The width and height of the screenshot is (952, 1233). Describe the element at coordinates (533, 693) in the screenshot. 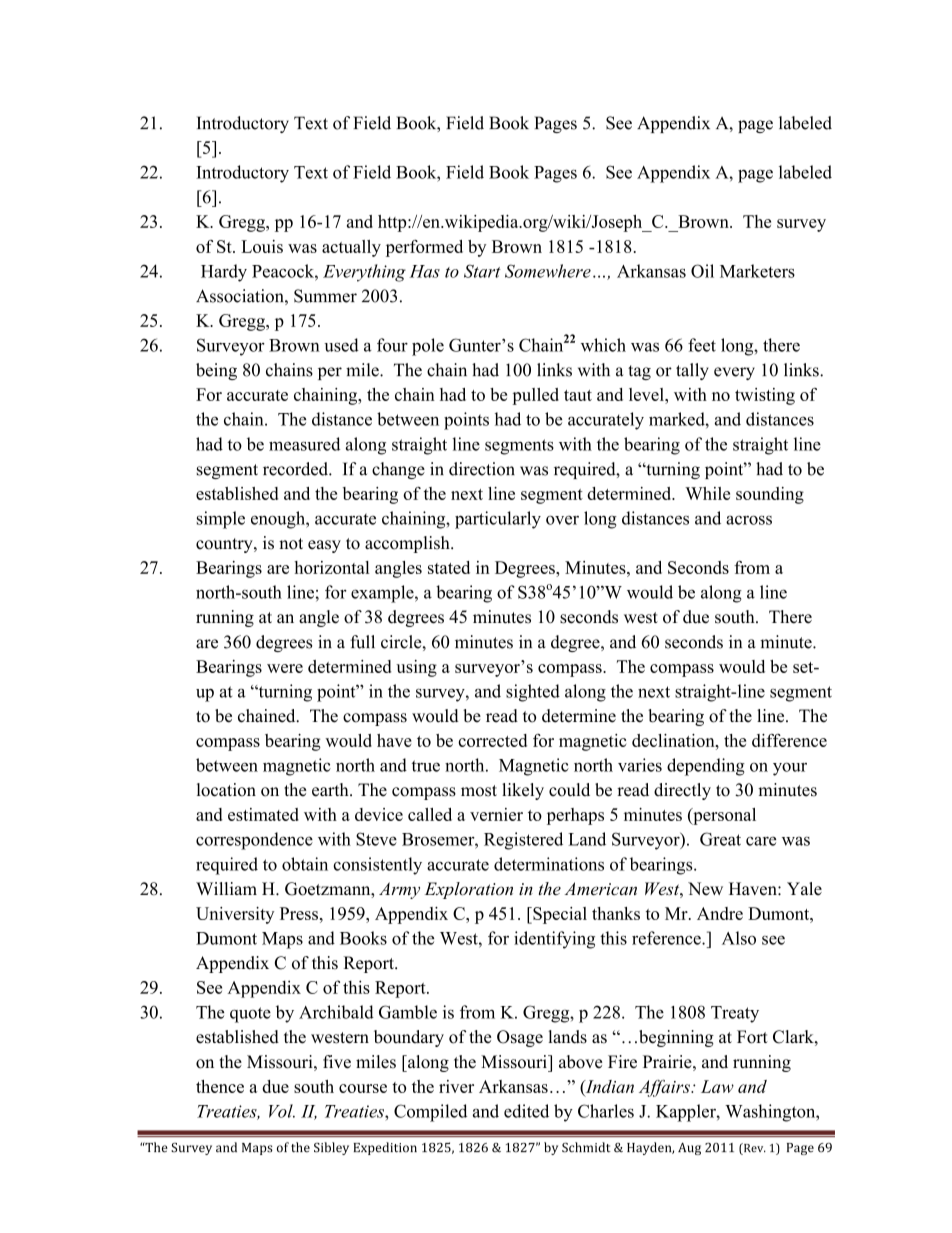

I see `sighted` at that location.
